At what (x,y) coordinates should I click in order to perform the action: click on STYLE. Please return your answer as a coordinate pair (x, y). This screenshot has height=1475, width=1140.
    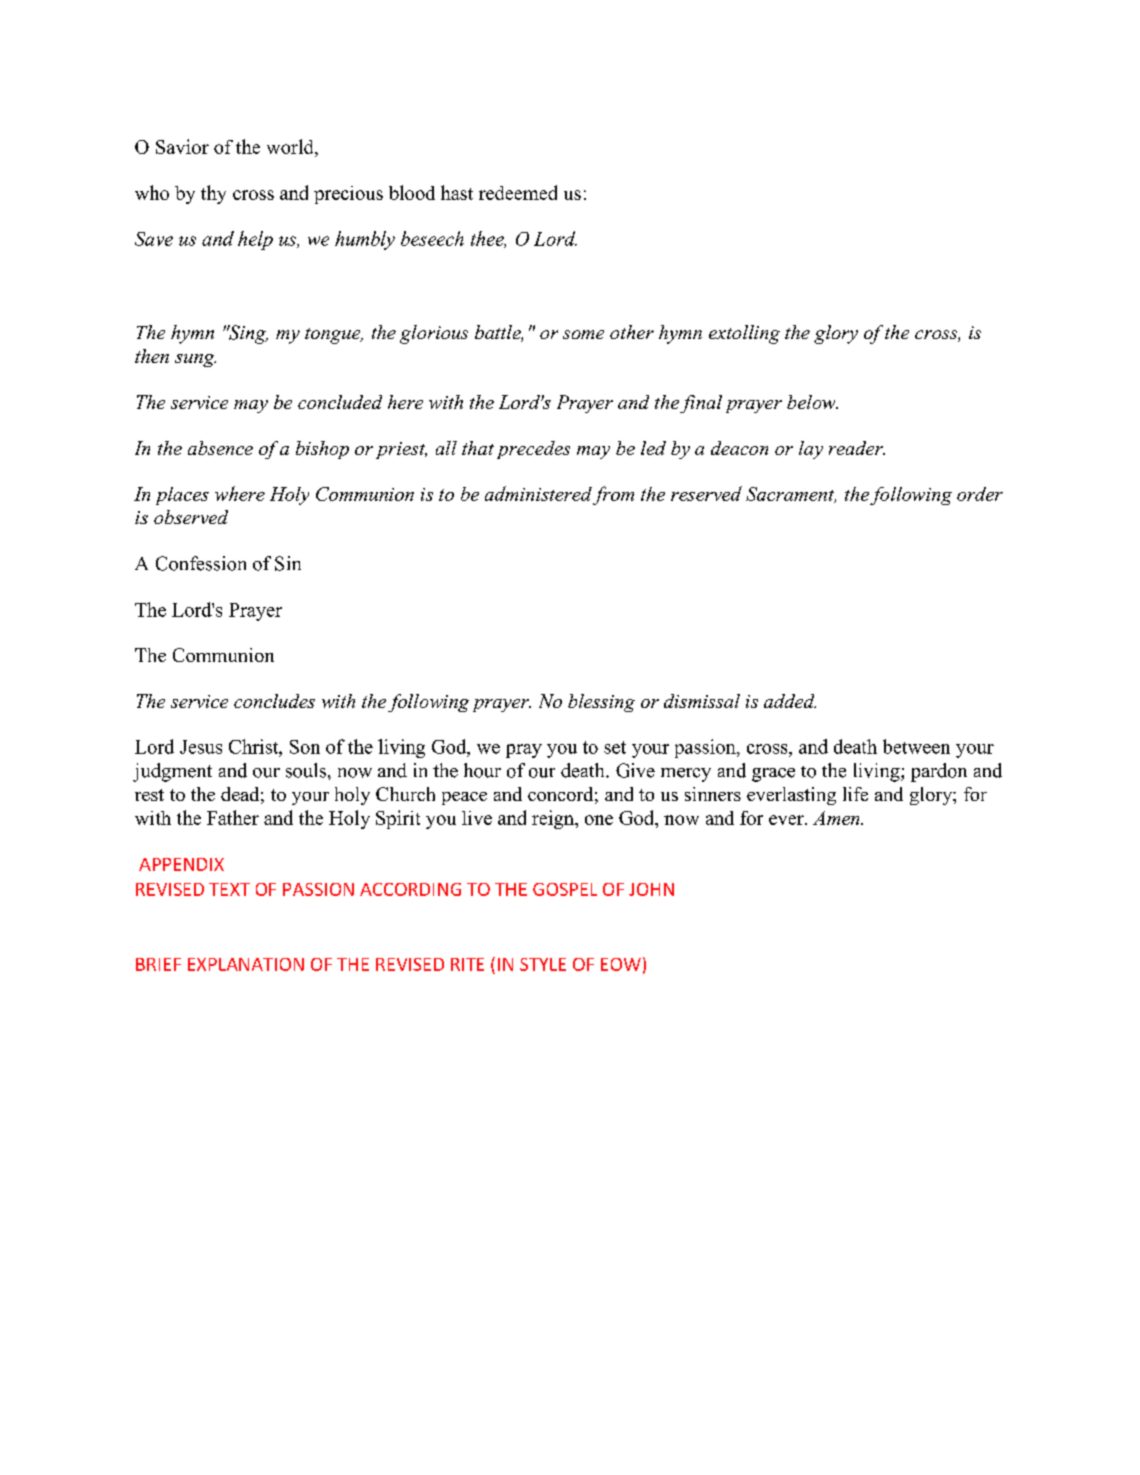
    Looking at the image, I should click on (543, 964).
